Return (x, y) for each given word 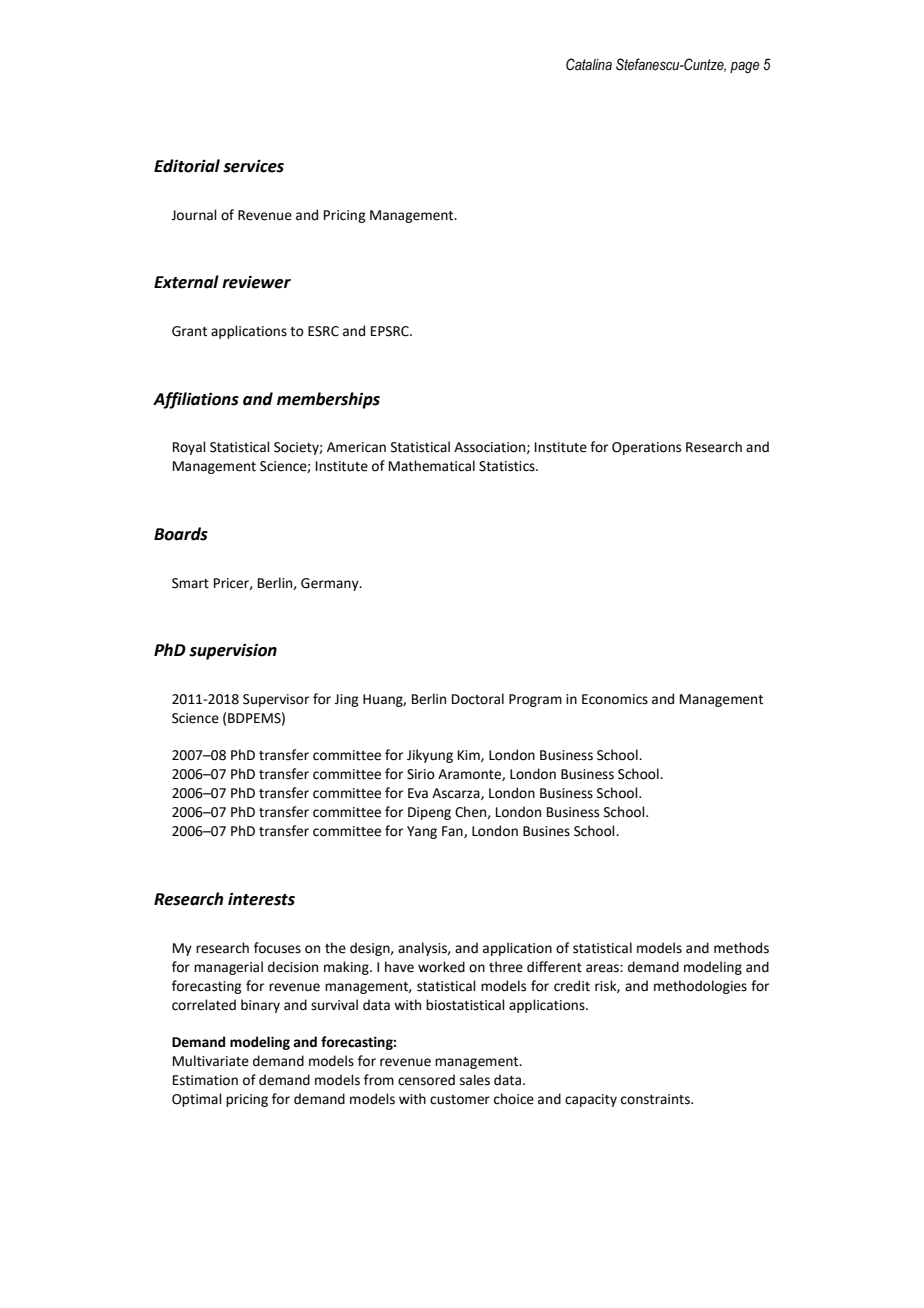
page (744, 67)
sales (475, 1080)
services (253, 166)
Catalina (589, 64)
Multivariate (211, 1061)
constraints (656, 1099)
